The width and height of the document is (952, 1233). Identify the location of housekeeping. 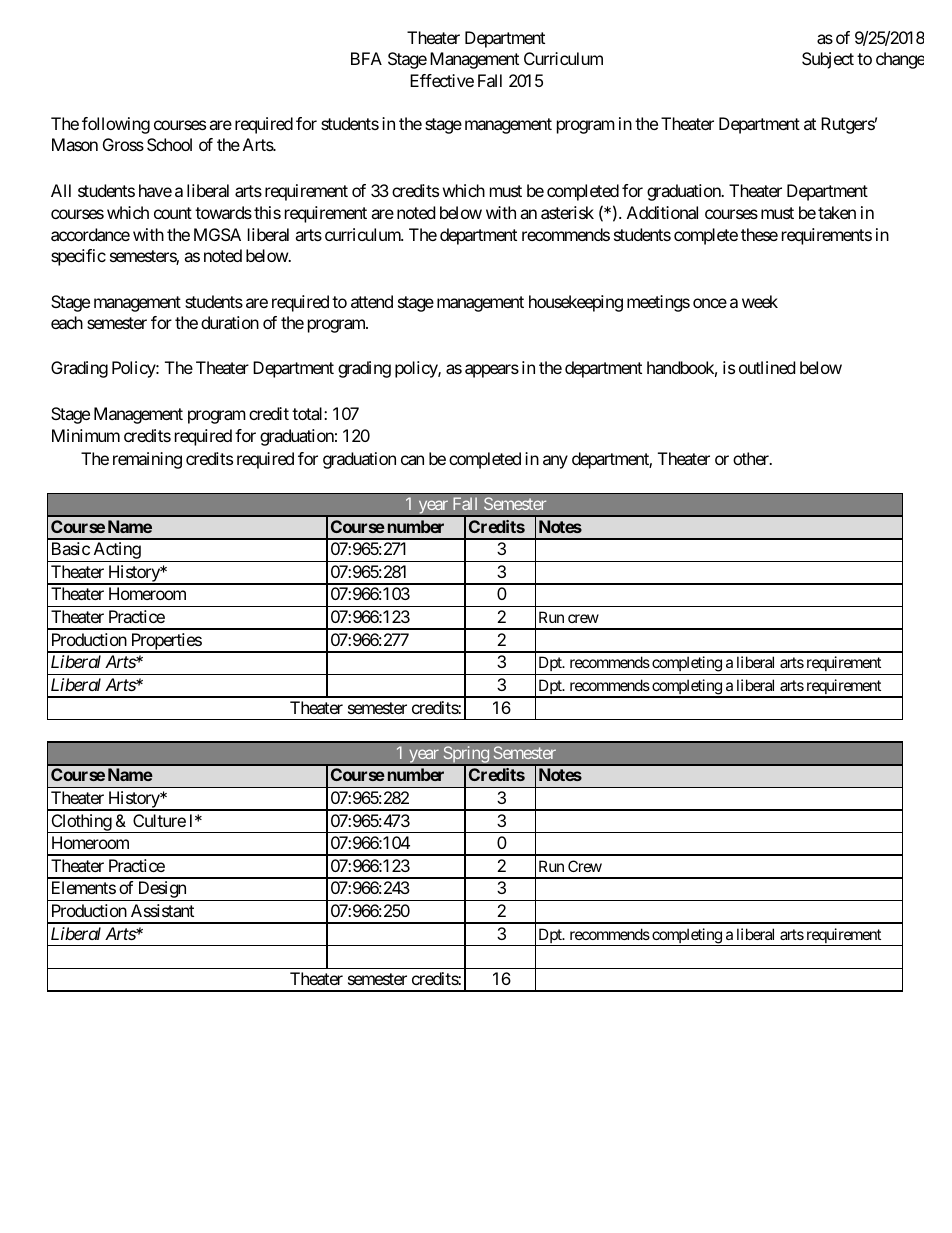
(576, 303).
